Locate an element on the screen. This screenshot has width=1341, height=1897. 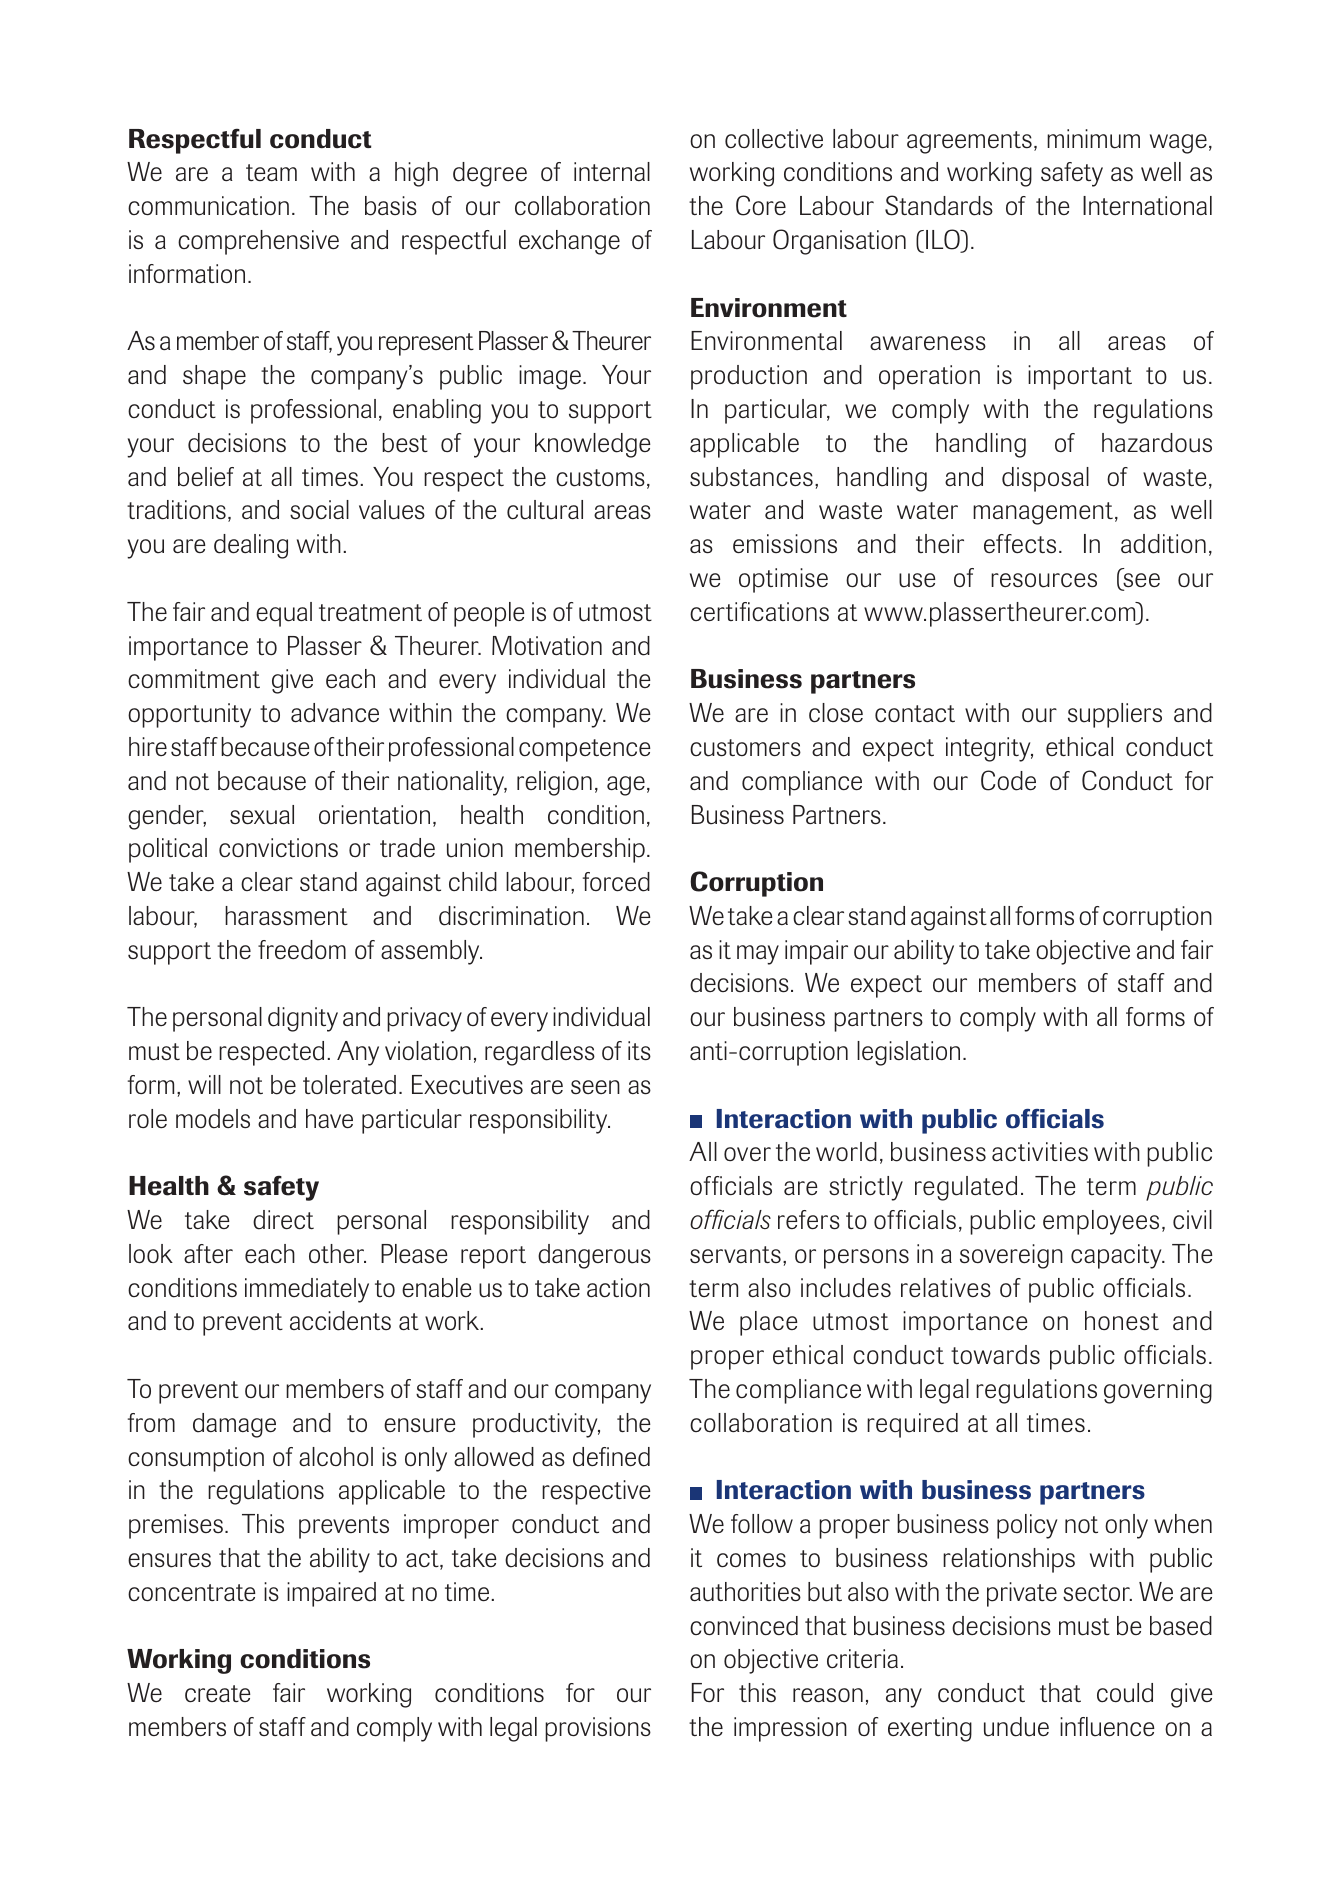
team is located at coordinates (271, 172).
